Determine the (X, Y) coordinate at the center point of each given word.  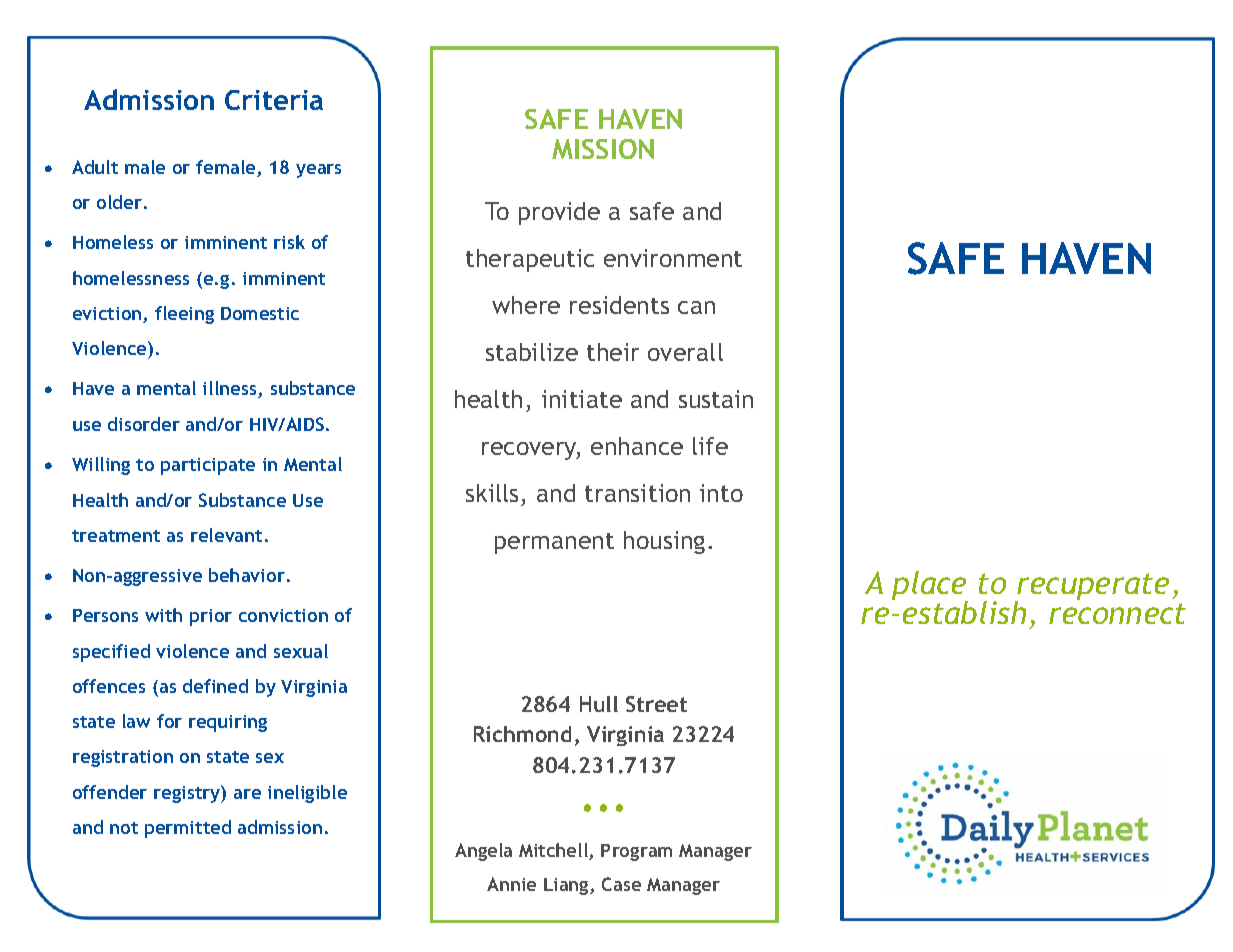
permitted (188, 829)
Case (621, 884)
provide (559, 213)
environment (673, 258)
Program (636, 852)
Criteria (274, 100)
